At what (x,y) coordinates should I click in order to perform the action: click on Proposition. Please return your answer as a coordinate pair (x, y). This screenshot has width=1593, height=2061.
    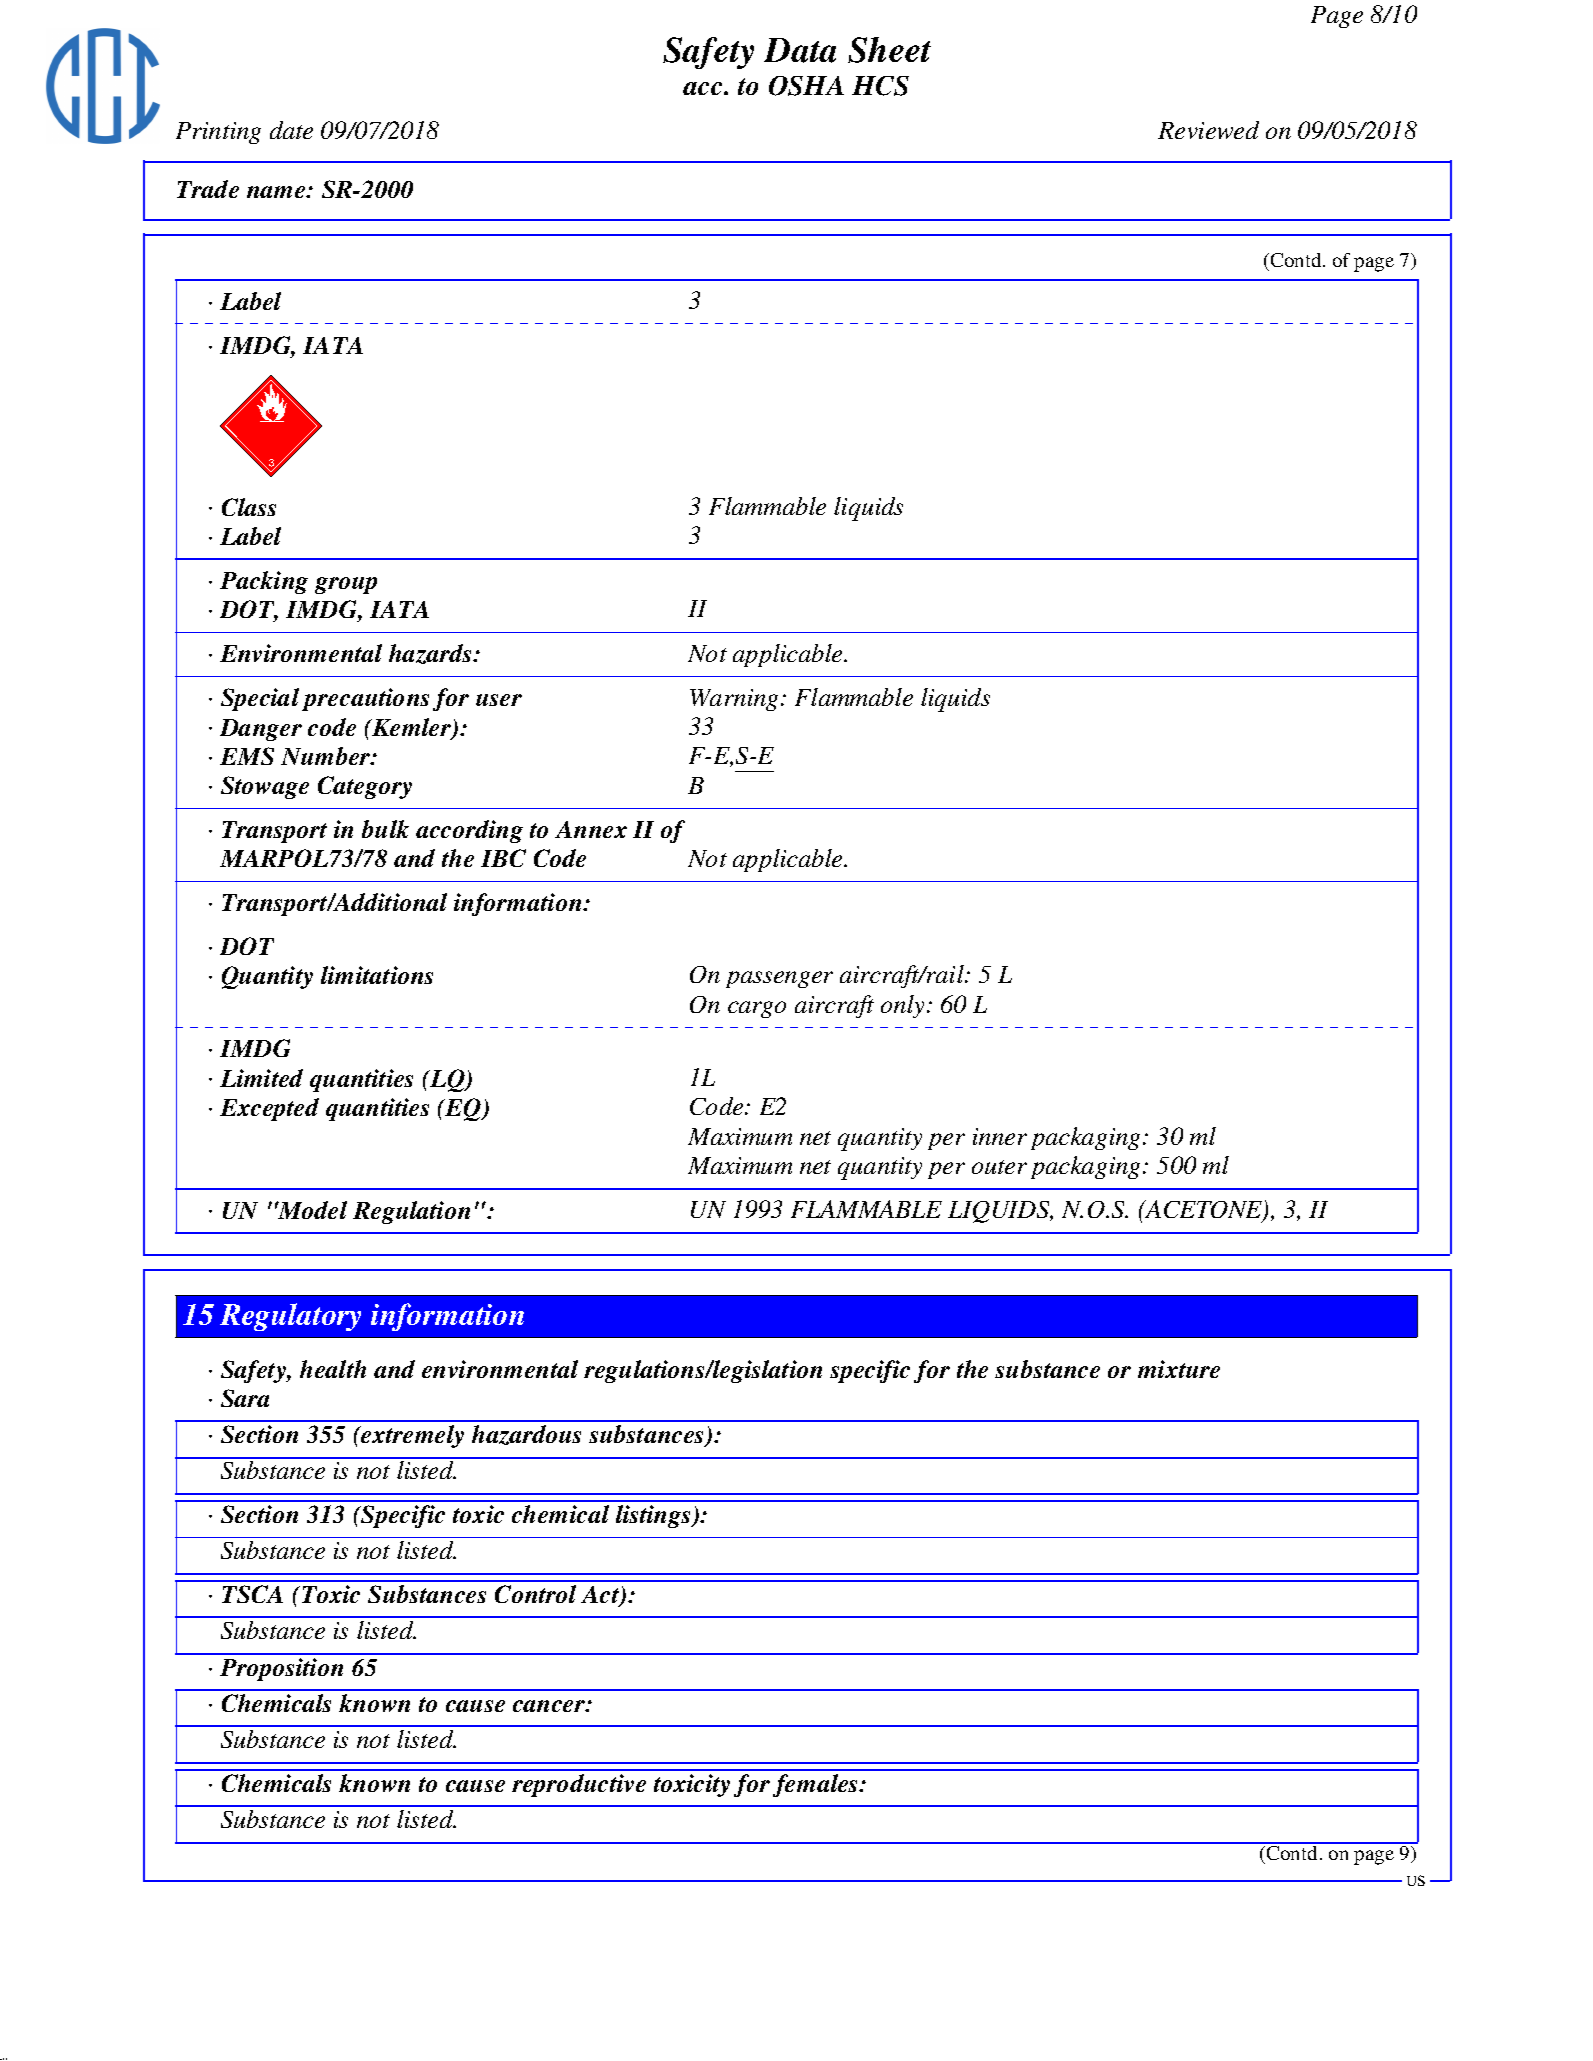
    Looking at the image, I should click on (281, 1669).
